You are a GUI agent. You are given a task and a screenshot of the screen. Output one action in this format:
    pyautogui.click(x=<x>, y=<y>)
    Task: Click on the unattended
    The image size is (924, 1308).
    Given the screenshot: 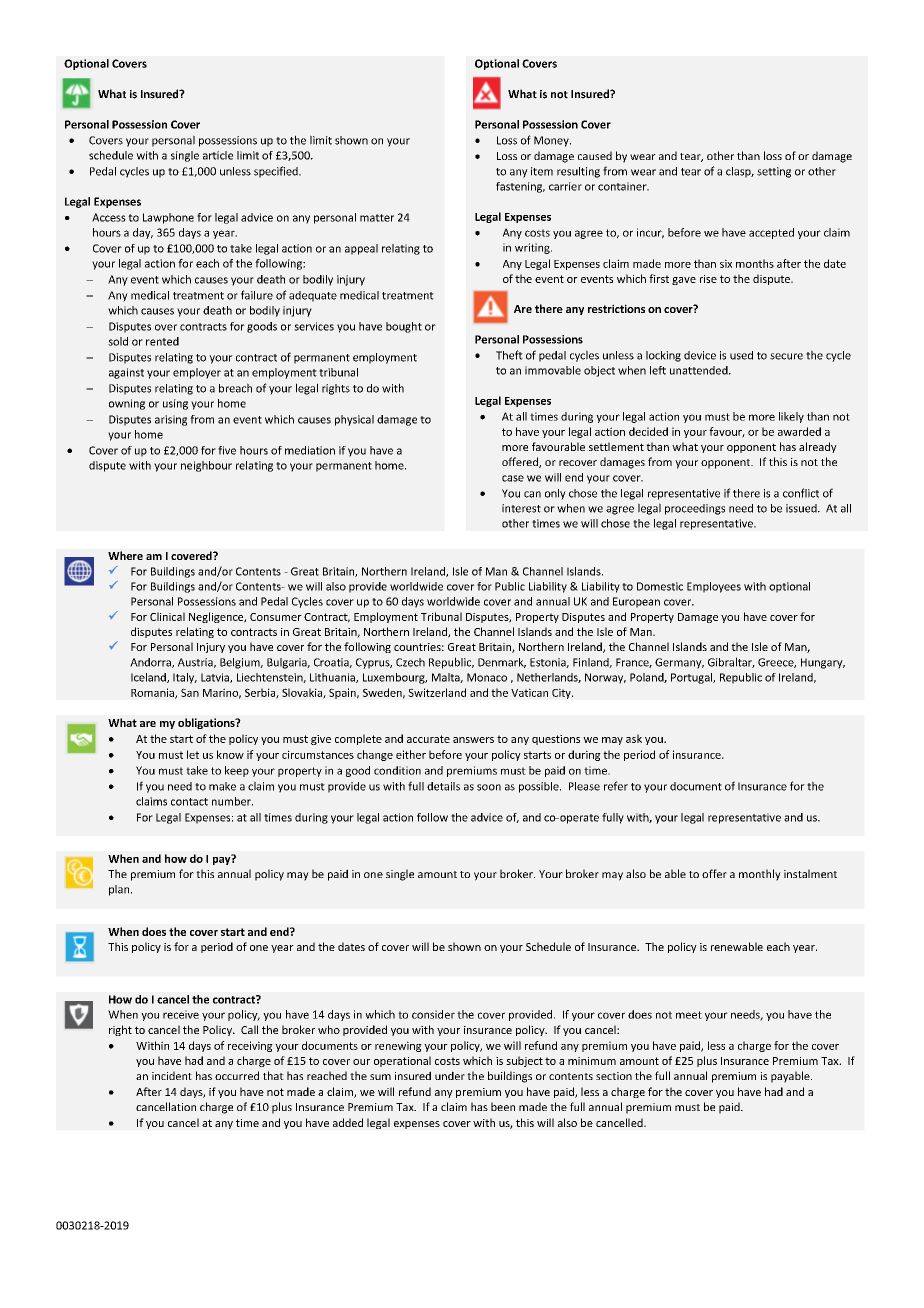 What is the action you would take?
    pyautogui.click(x=700, y=370)
